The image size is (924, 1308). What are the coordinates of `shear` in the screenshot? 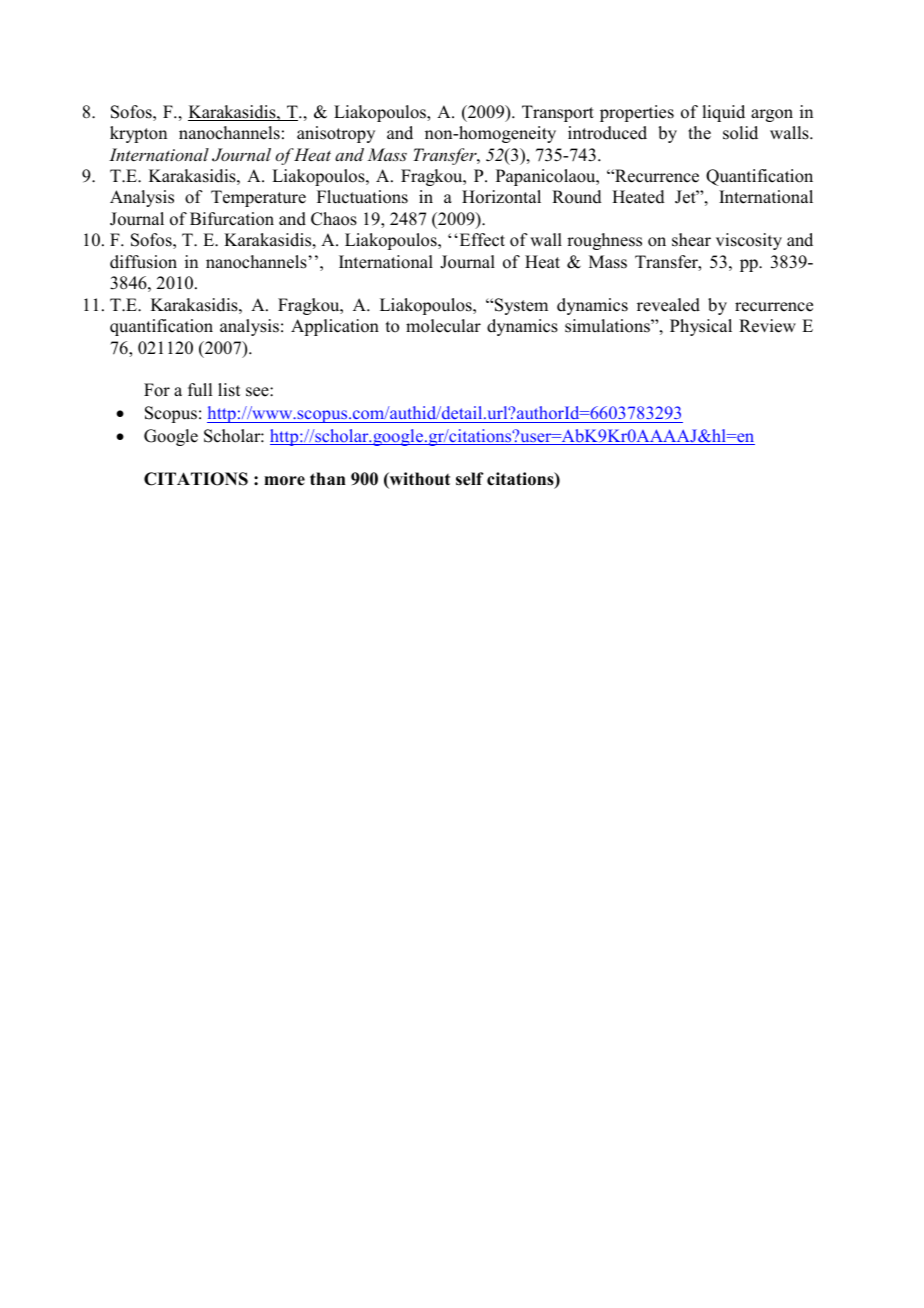 It's located at (691, 240).
